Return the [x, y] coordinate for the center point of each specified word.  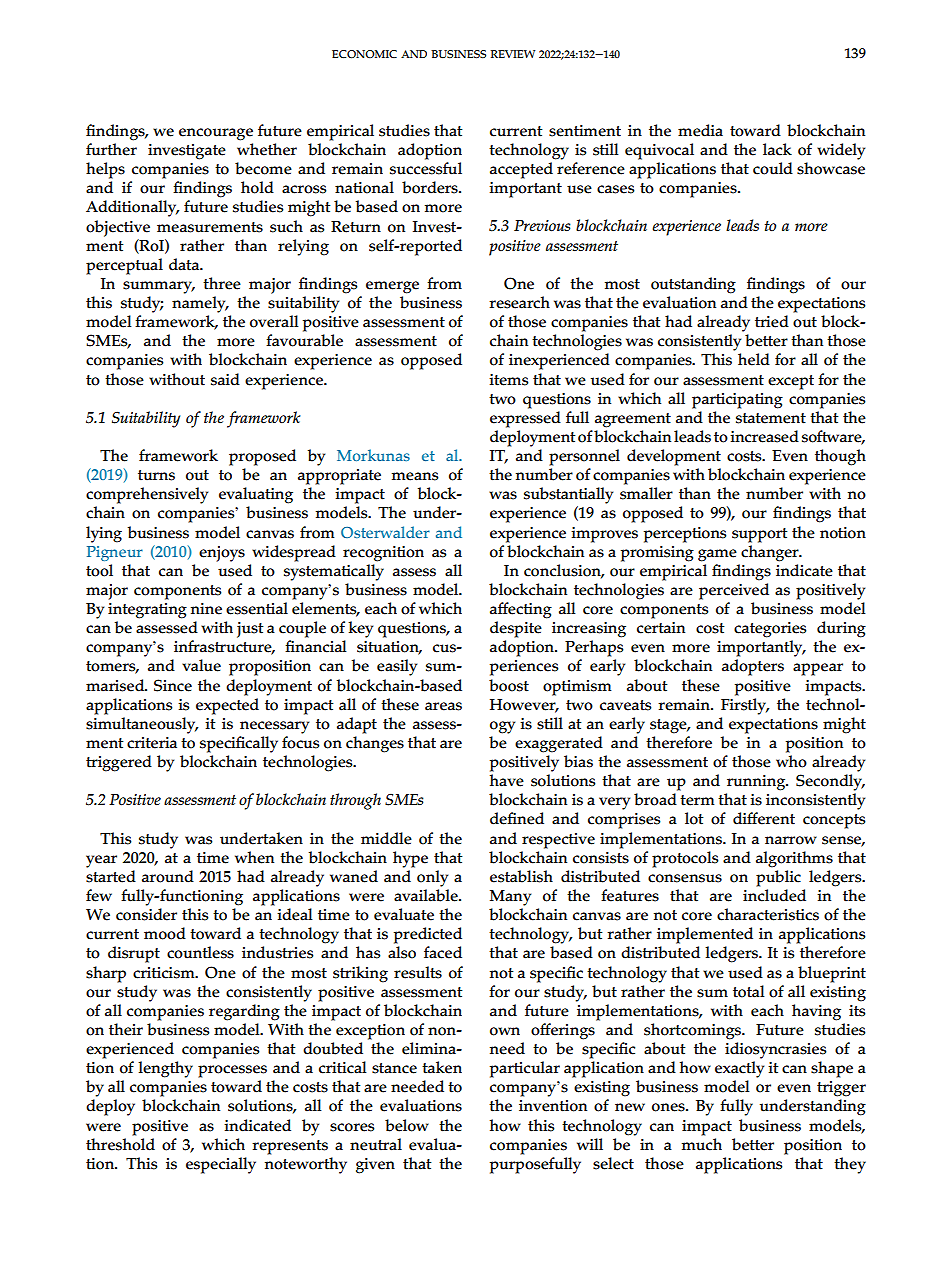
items [509, 380]
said [225, 379]
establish [521, 876]
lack [777, 149]
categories [770, 630]
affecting [521, 610]
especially [221, 1165]
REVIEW [513, 54]
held [754, 359]
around [168, 876]
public [778, 878]
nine [206, 609]
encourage [216, 134]
